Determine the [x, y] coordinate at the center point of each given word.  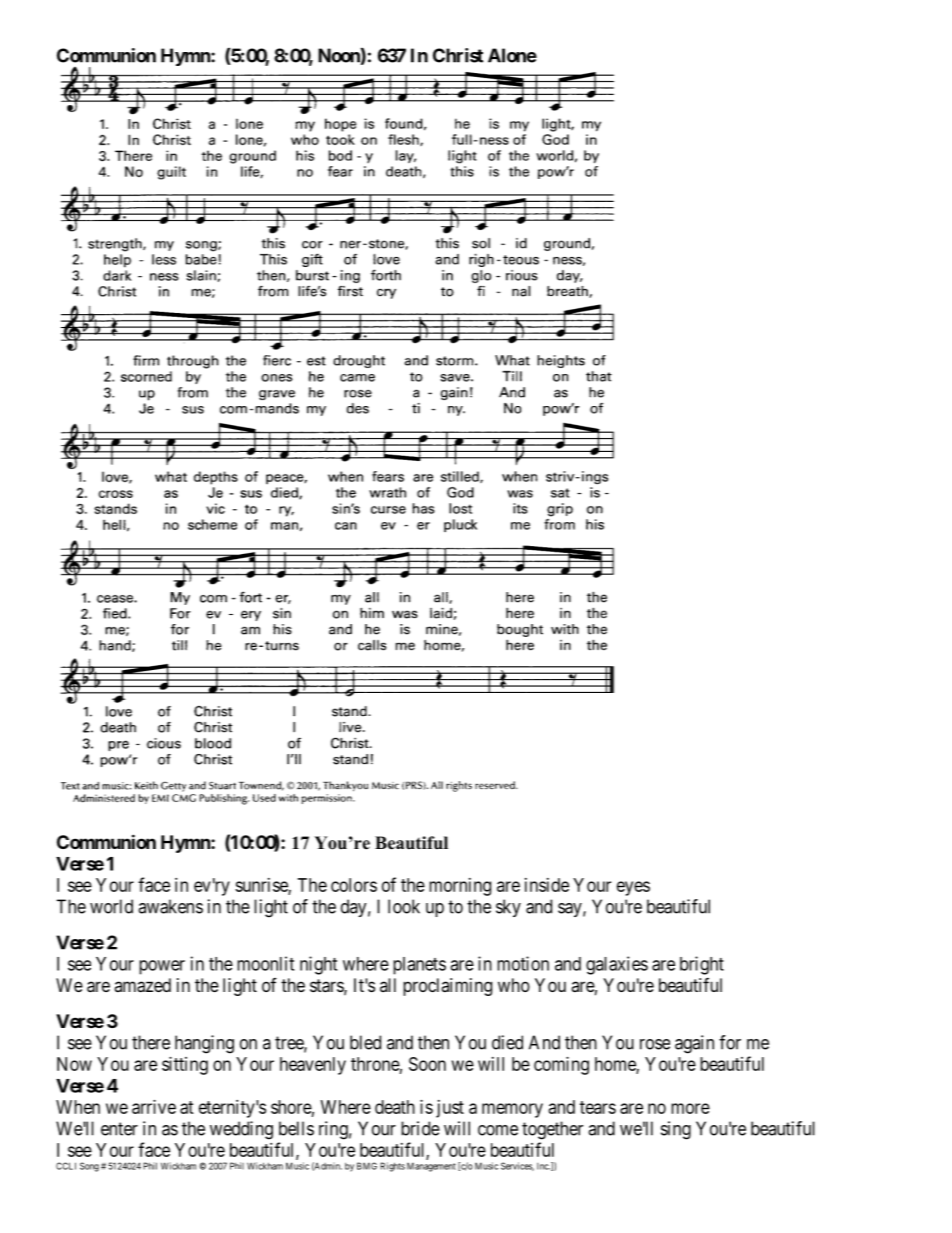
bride [420, 1128]
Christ [458, 55]
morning [460, 887]
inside [547, 885]
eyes [633, 888]
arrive [154, 1107]
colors [354, 885]
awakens [170, 906]
